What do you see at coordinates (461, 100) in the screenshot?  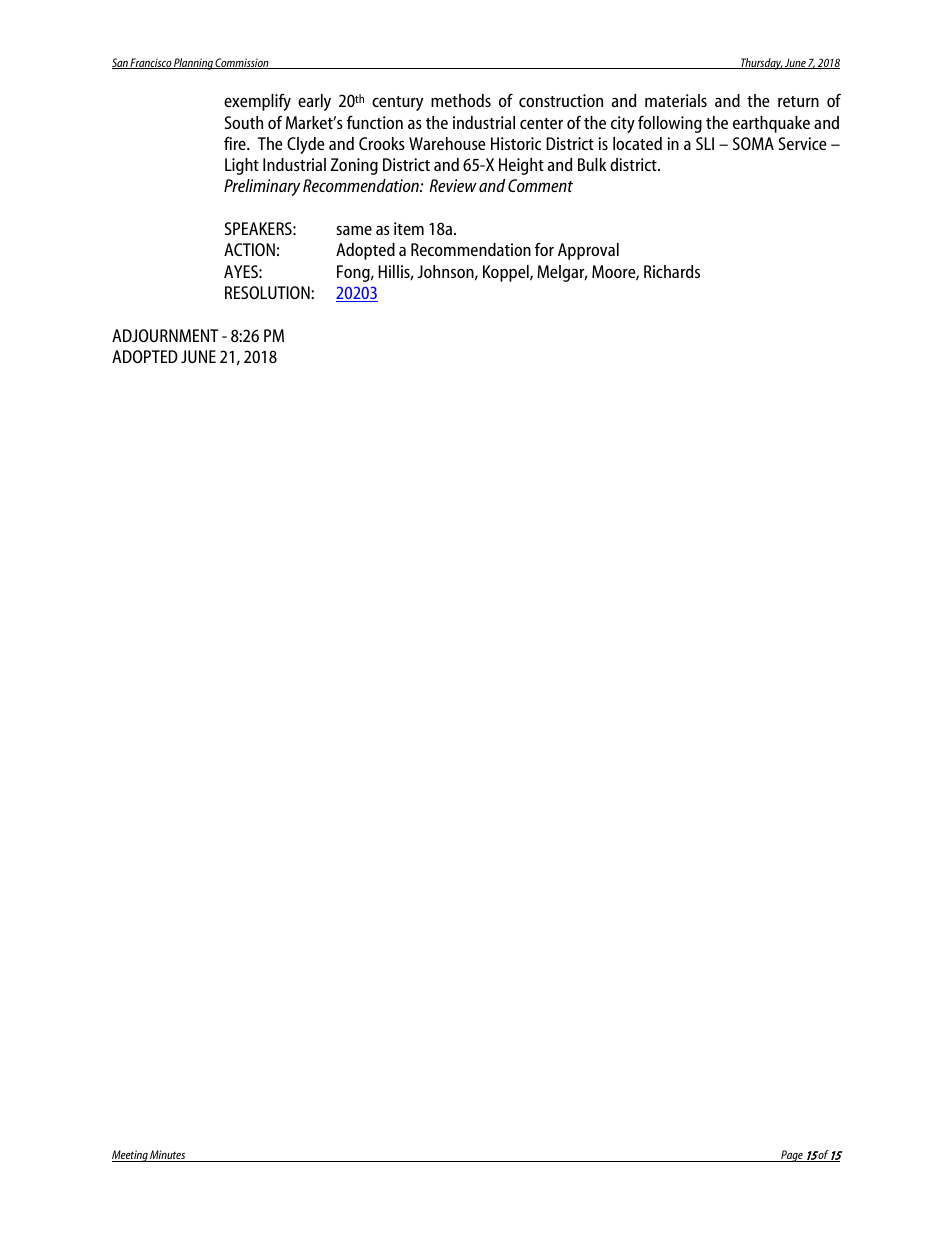 I see `methods` at bounding box center [461, 100].
